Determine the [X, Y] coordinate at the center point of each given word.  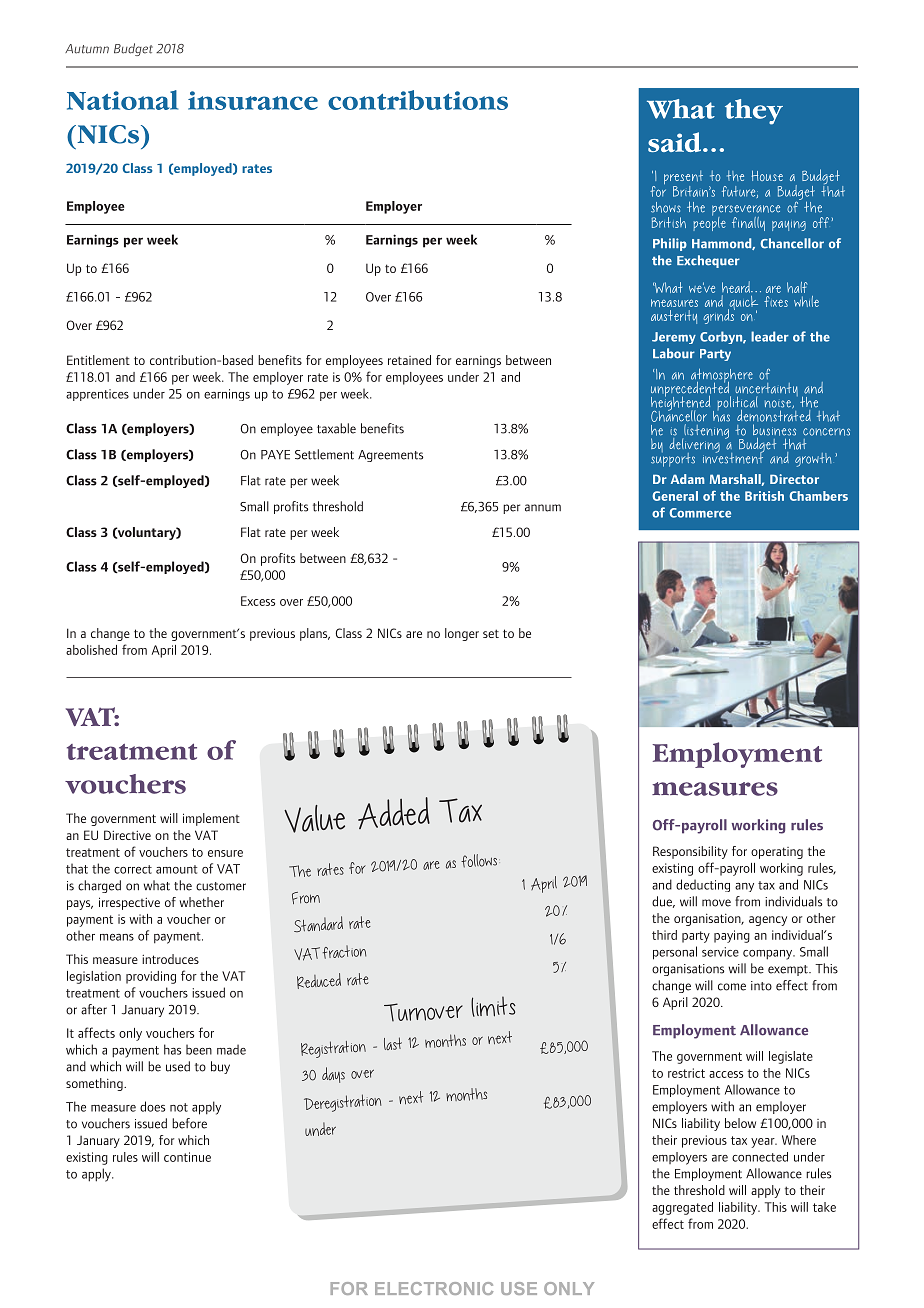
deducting [703, 885]
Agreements [390, 456]
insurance [253, 100]
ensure [225, 853]
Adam [687, 479]
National [122, 100]
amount [177, 869]
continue [187, 1157]
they [754, 112]
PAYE [275, 455]
